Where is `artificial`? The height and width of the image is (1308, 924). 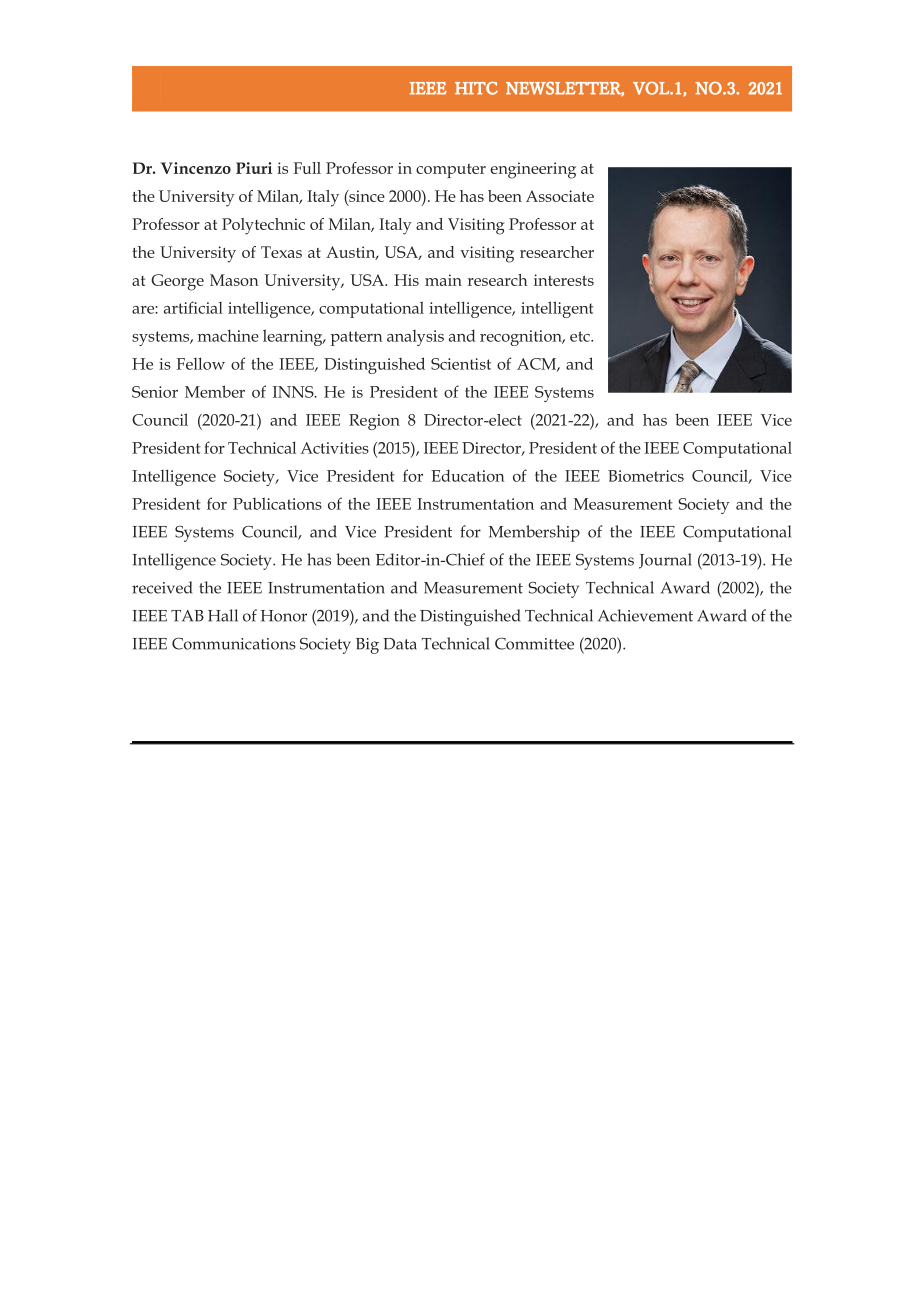
artificial is located at coordinates (193, 307).
